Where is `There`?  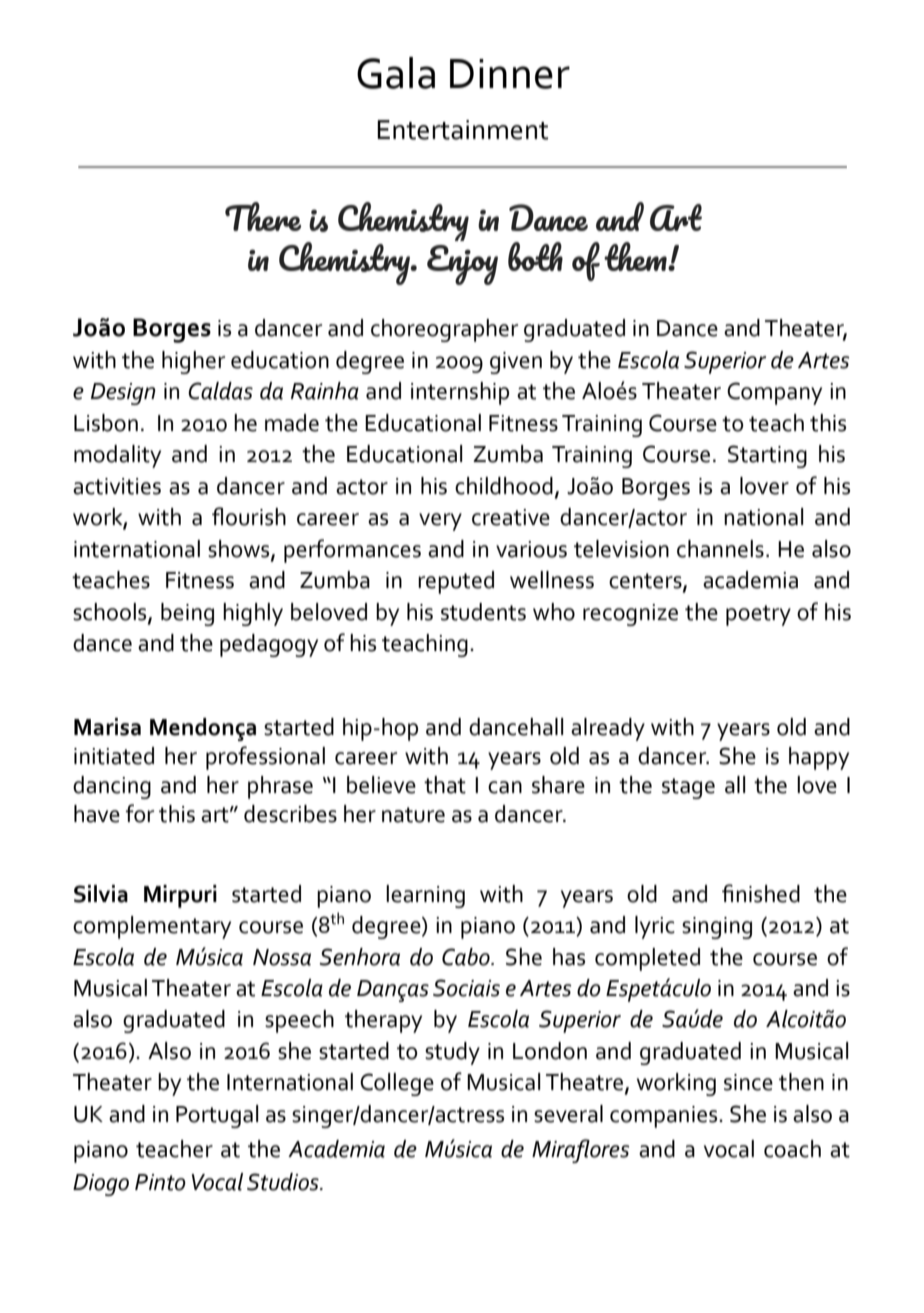 There is located at coordinates (263, 216).
